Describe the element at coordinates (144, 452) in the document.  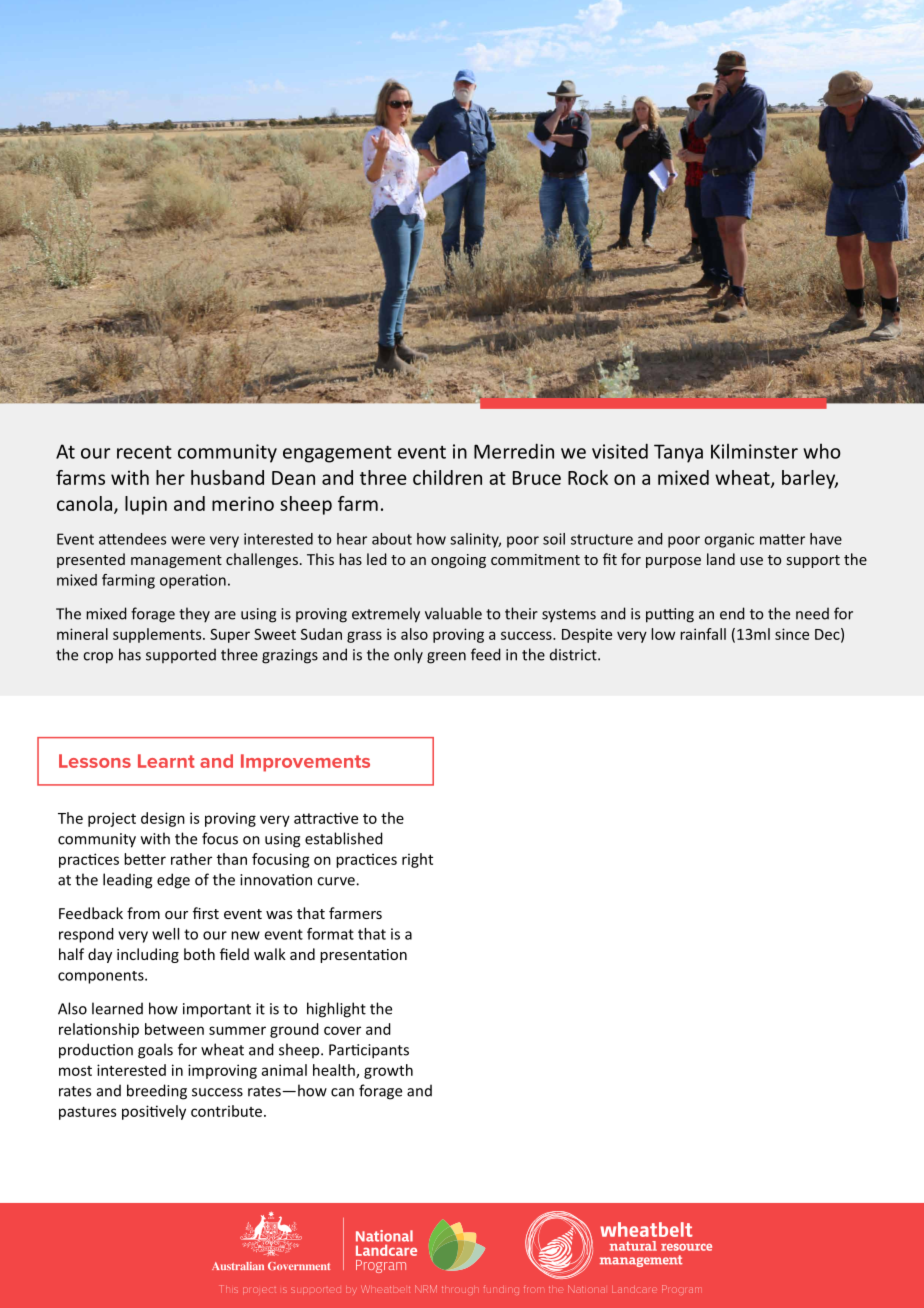
I see `recent` at that location.
